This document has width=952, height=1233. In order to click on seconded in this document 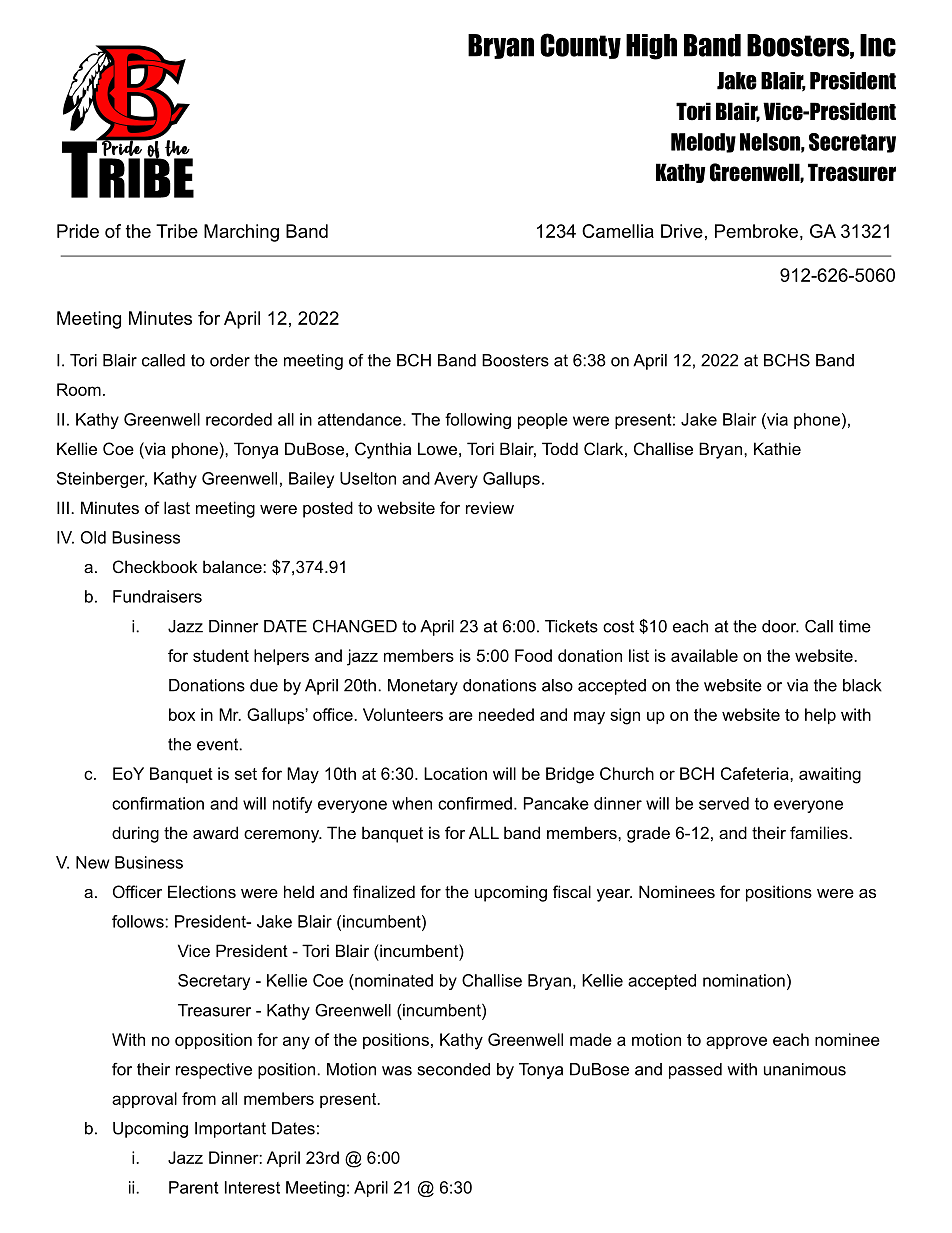, I will do `click(454, 1069)`.
